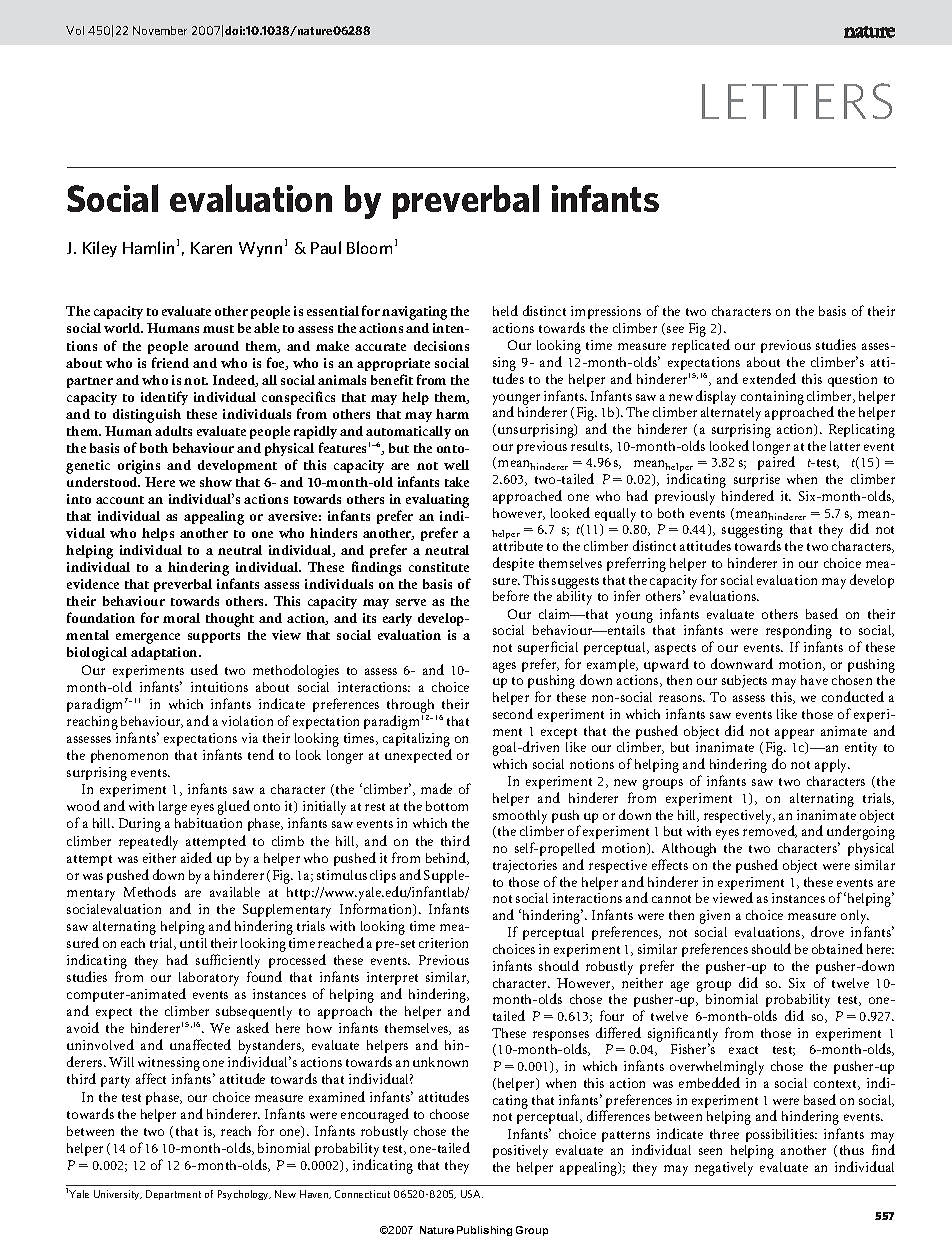  What do you see at coordinates (511, 595) in the page?
I see `before` at bounding box center [511, 595].
